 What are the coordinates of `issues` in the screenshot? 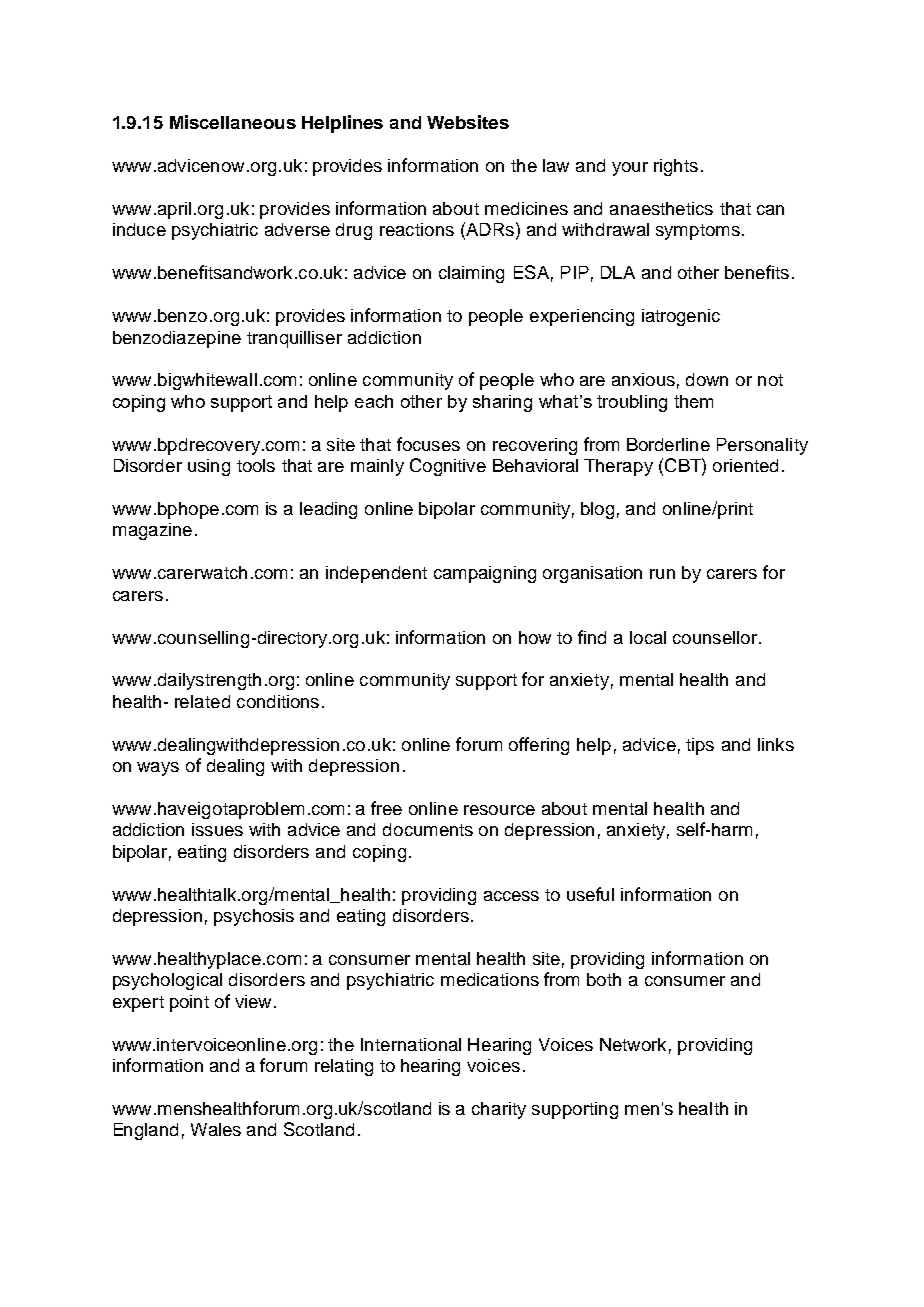 It's located at (217, 829).
